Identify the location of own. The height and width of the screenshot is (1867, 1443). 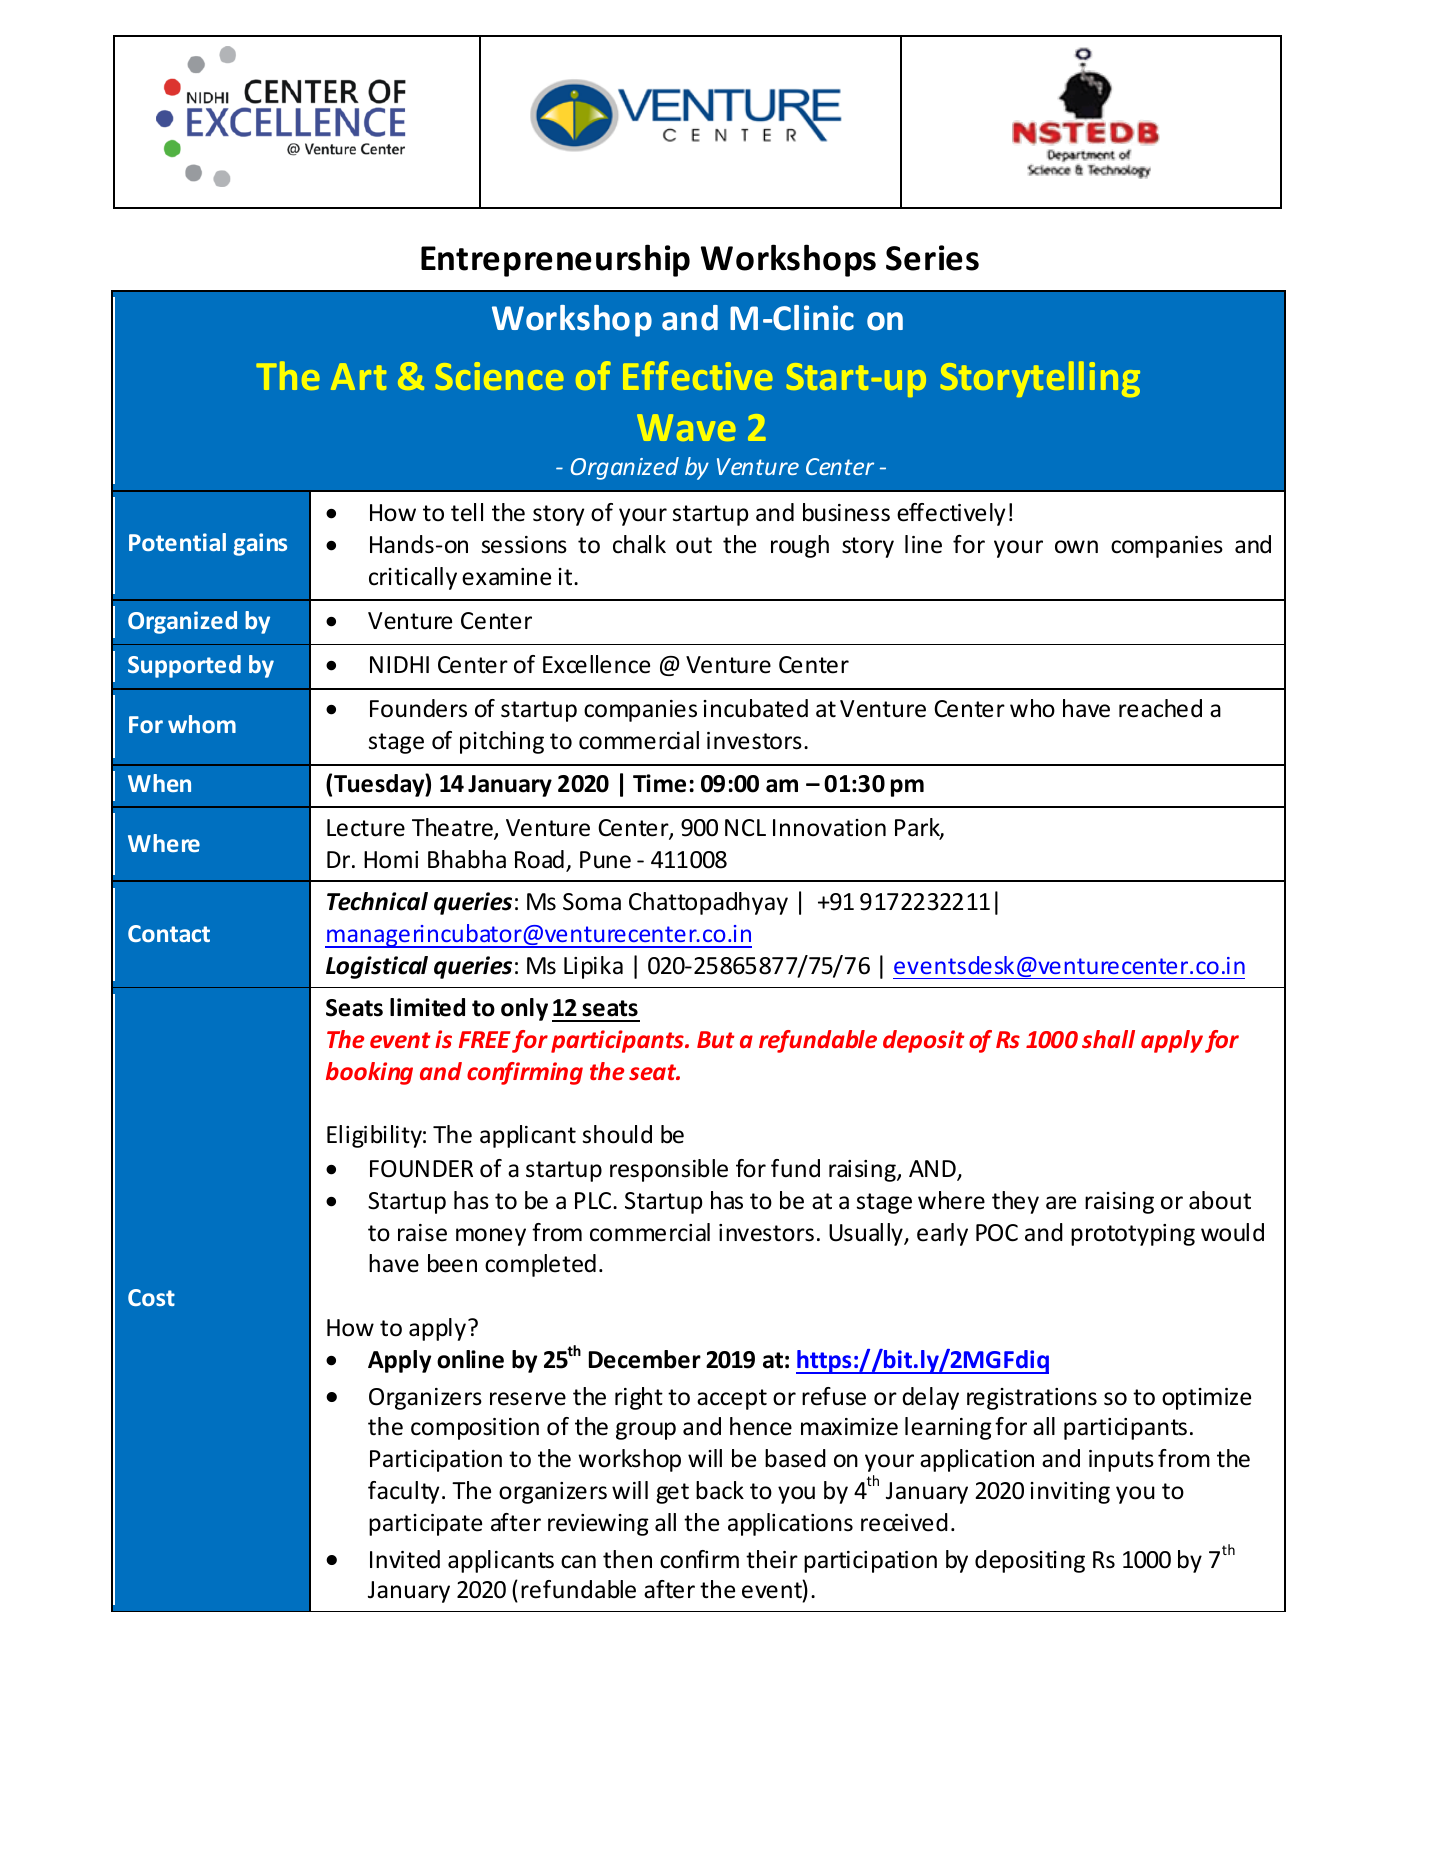
(1076, 547).
